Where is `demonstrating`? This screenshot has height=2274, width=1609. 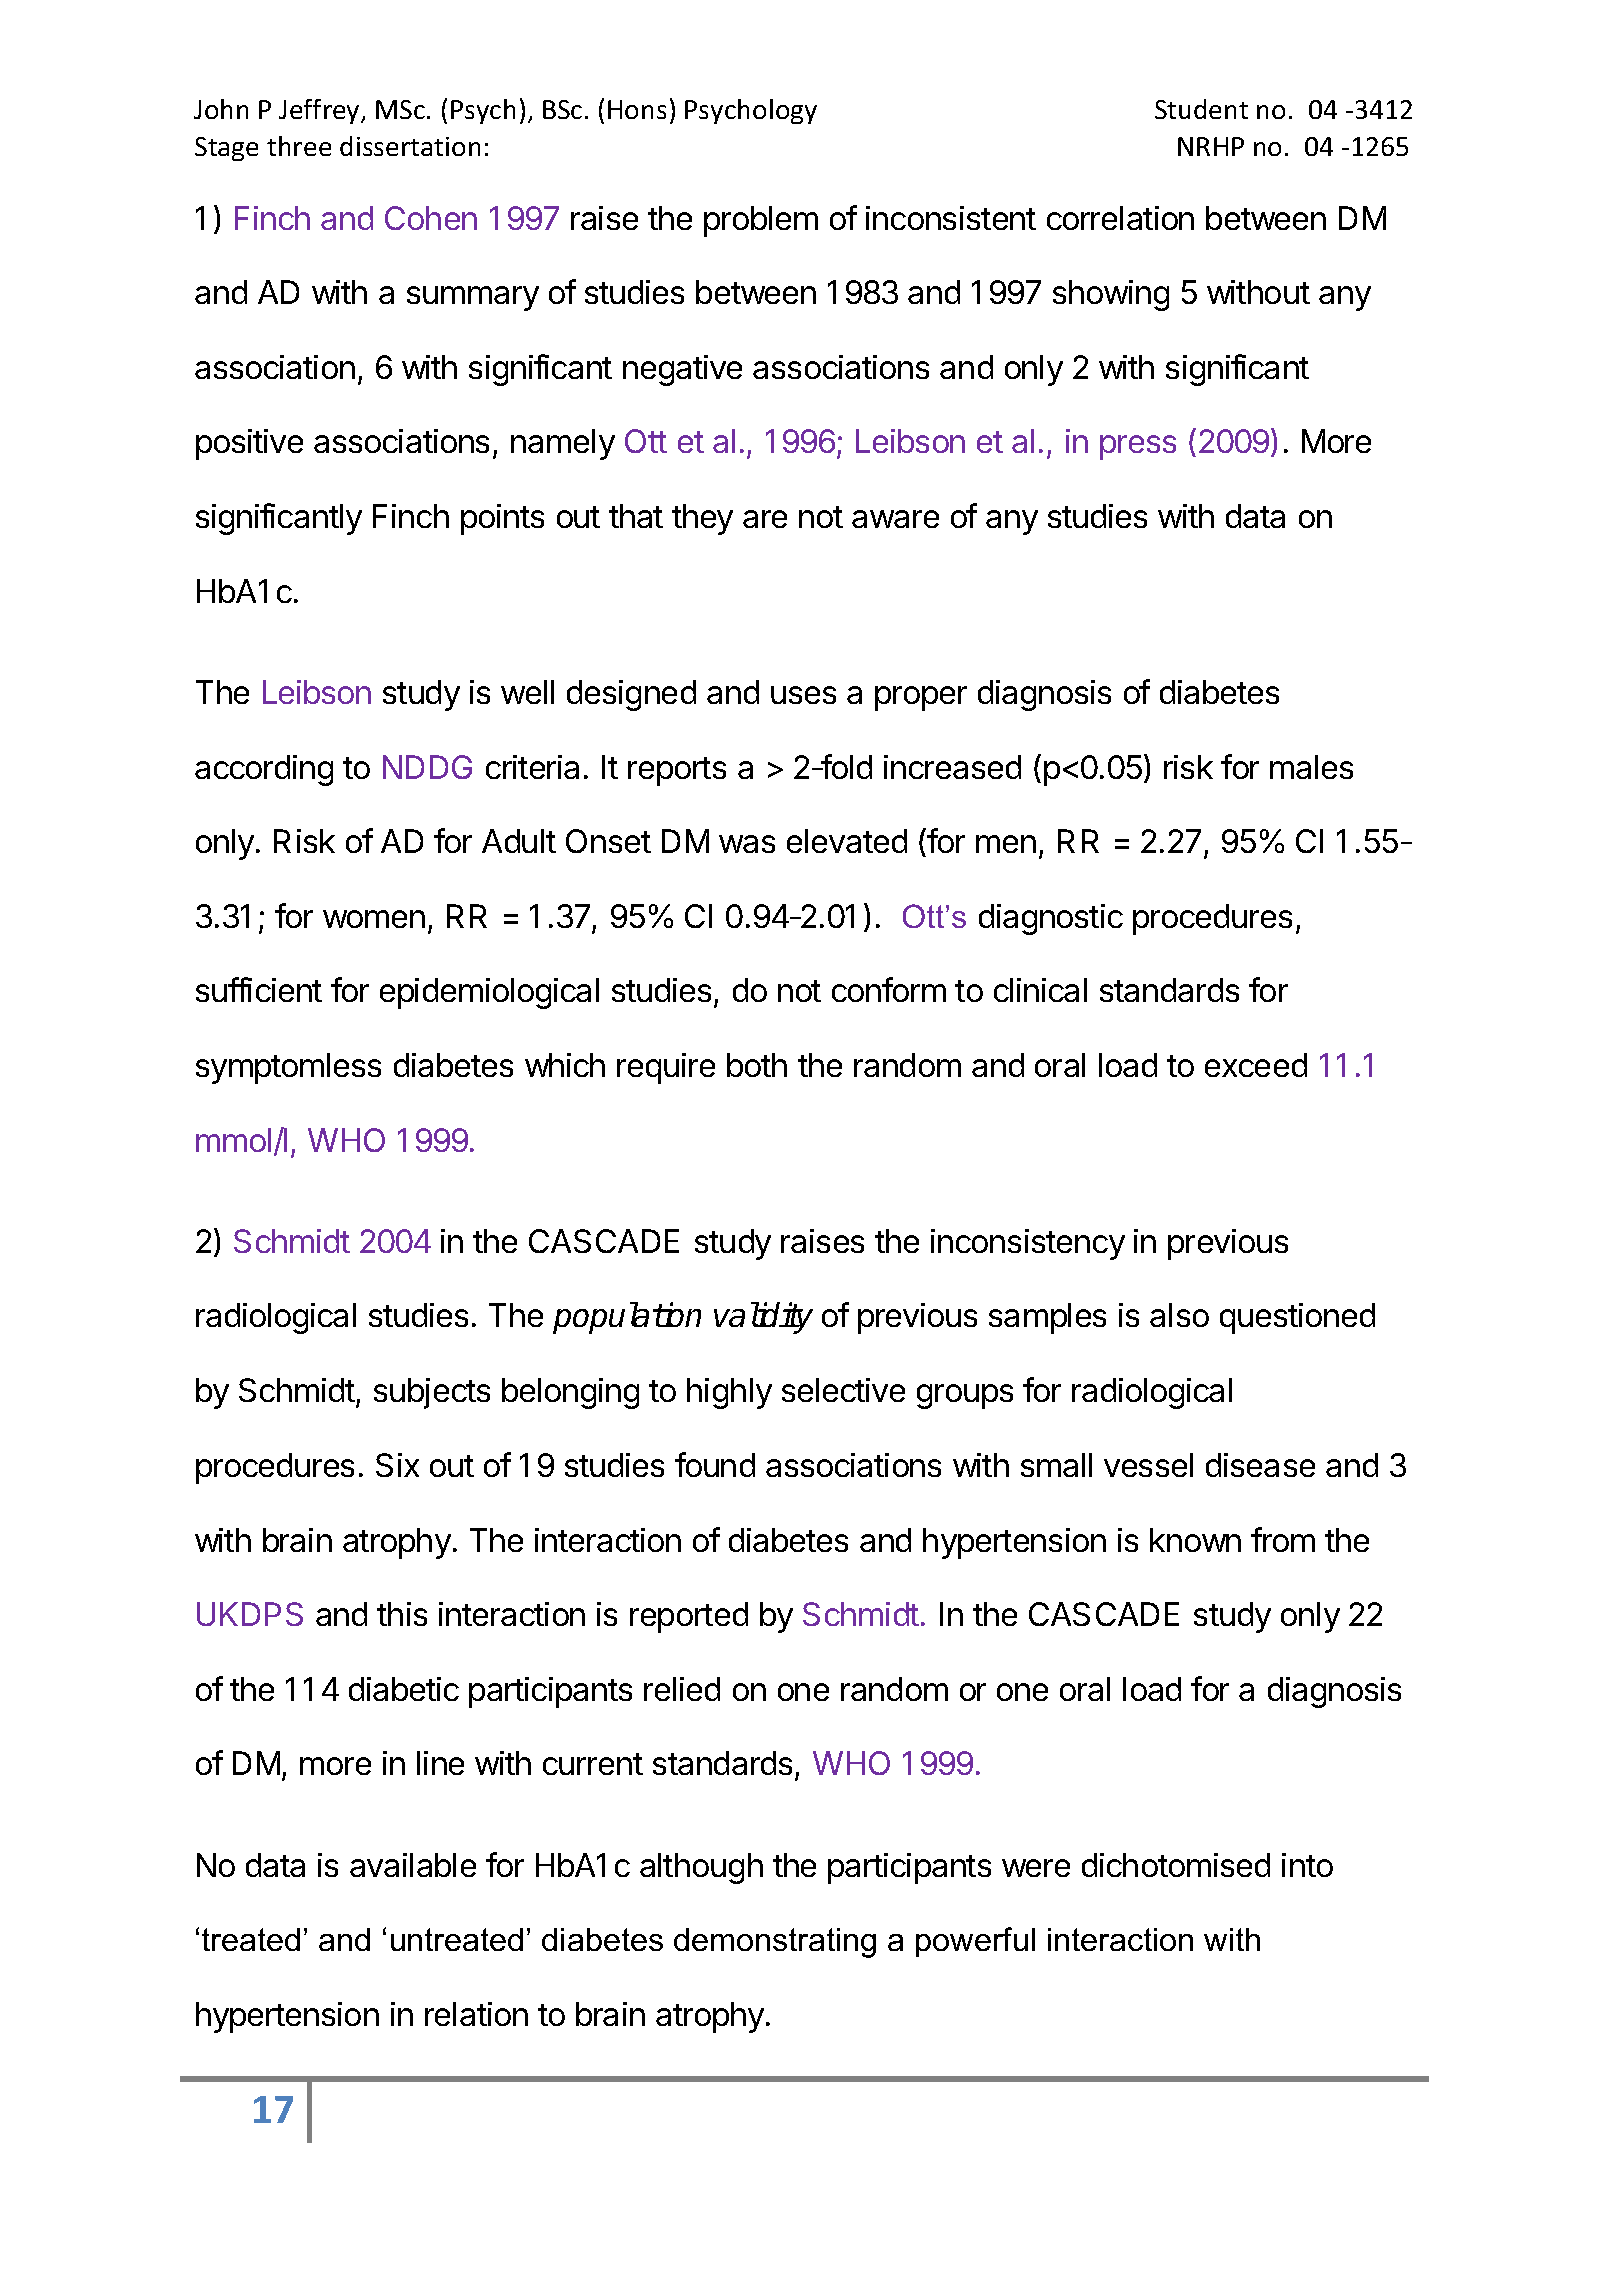
demonstrating is located at coordinates (775, 1943).
